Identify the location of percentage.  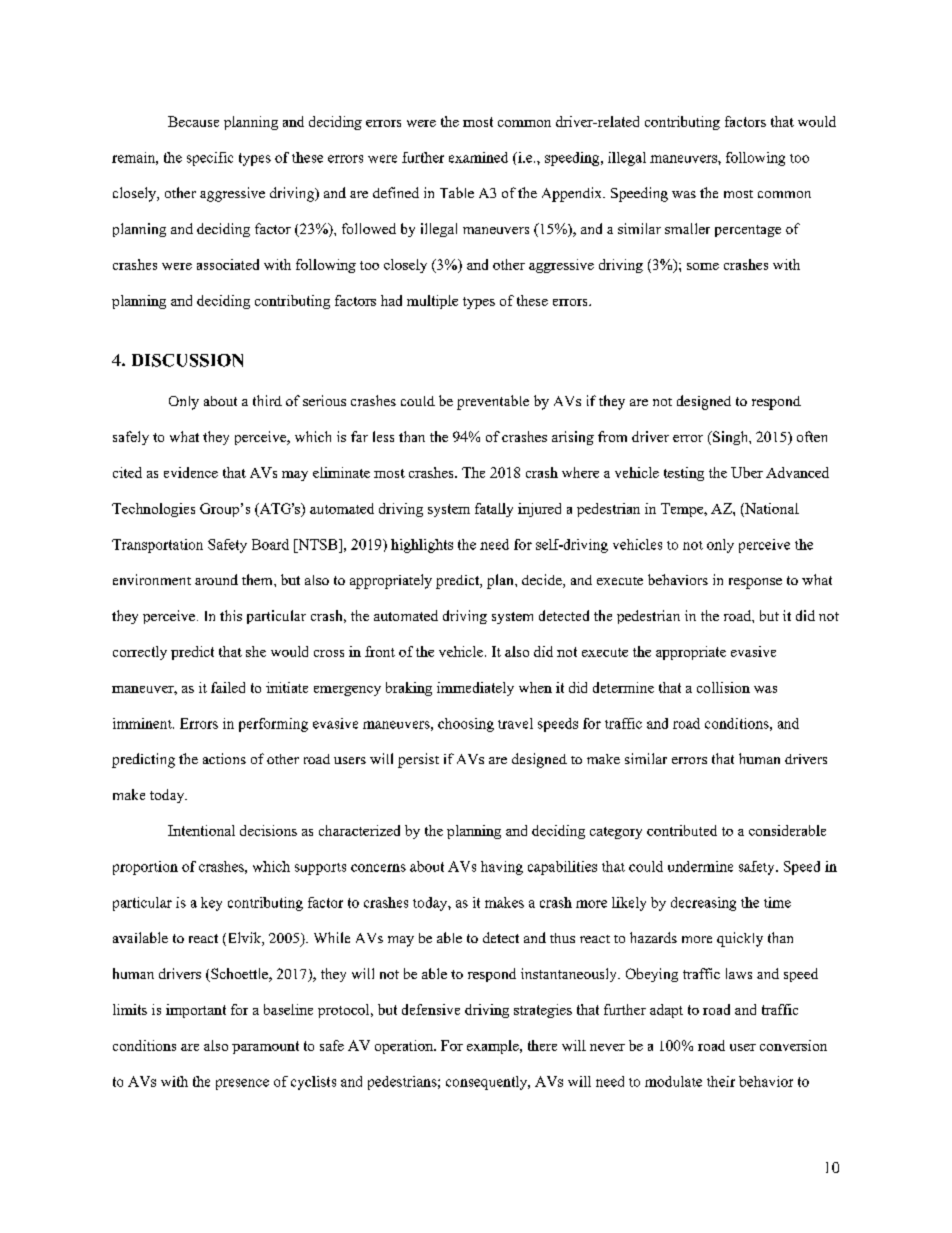
(748, 231).
